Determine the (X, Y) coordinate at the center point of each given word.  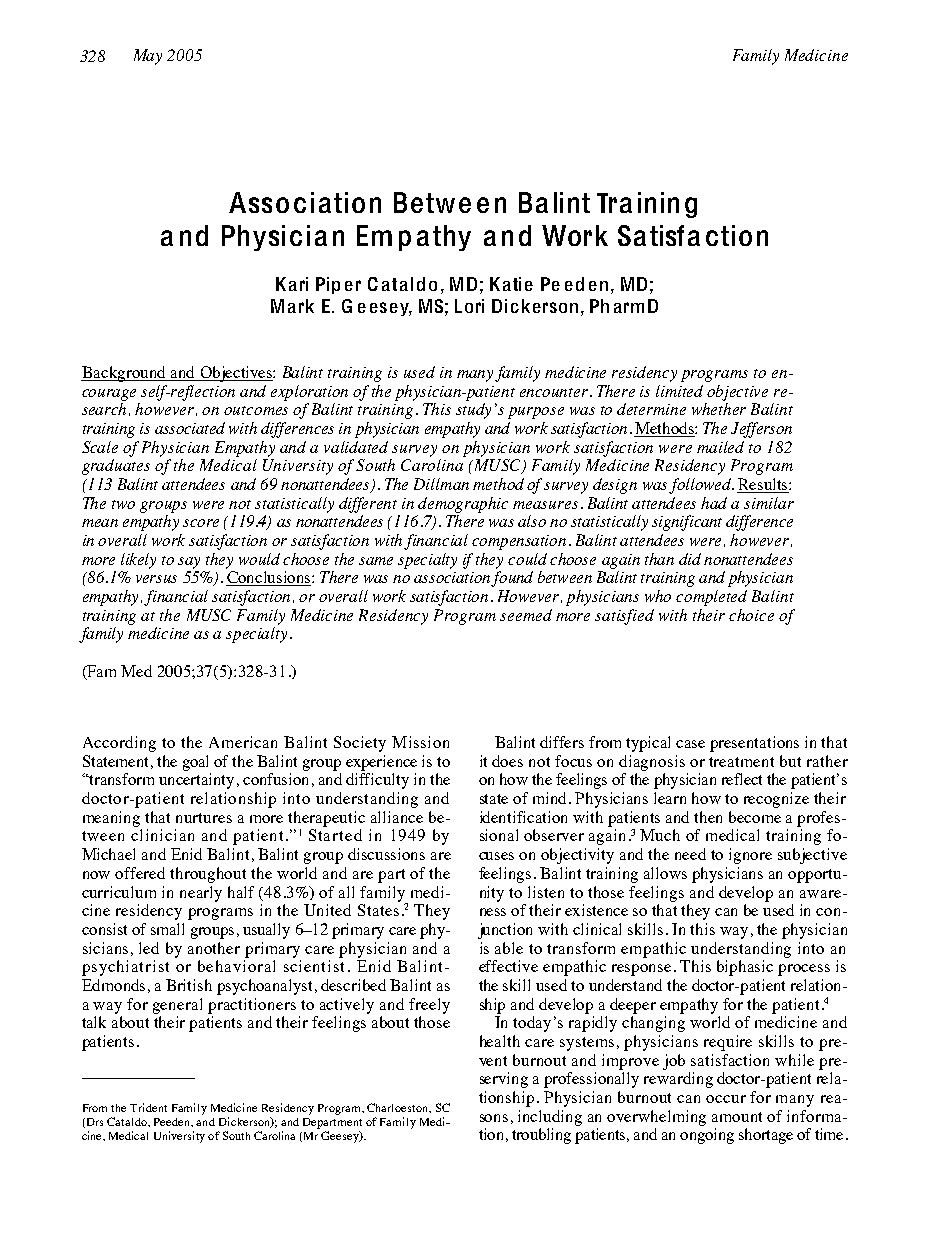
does (507, 761)
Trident (148, 1107)
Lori (469, 306)
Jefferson (761, 430)
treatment (741, 762)
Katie (511, 284)
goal (195, 763)
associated (190, 428)
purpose (536, 413)
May (148, 57)
